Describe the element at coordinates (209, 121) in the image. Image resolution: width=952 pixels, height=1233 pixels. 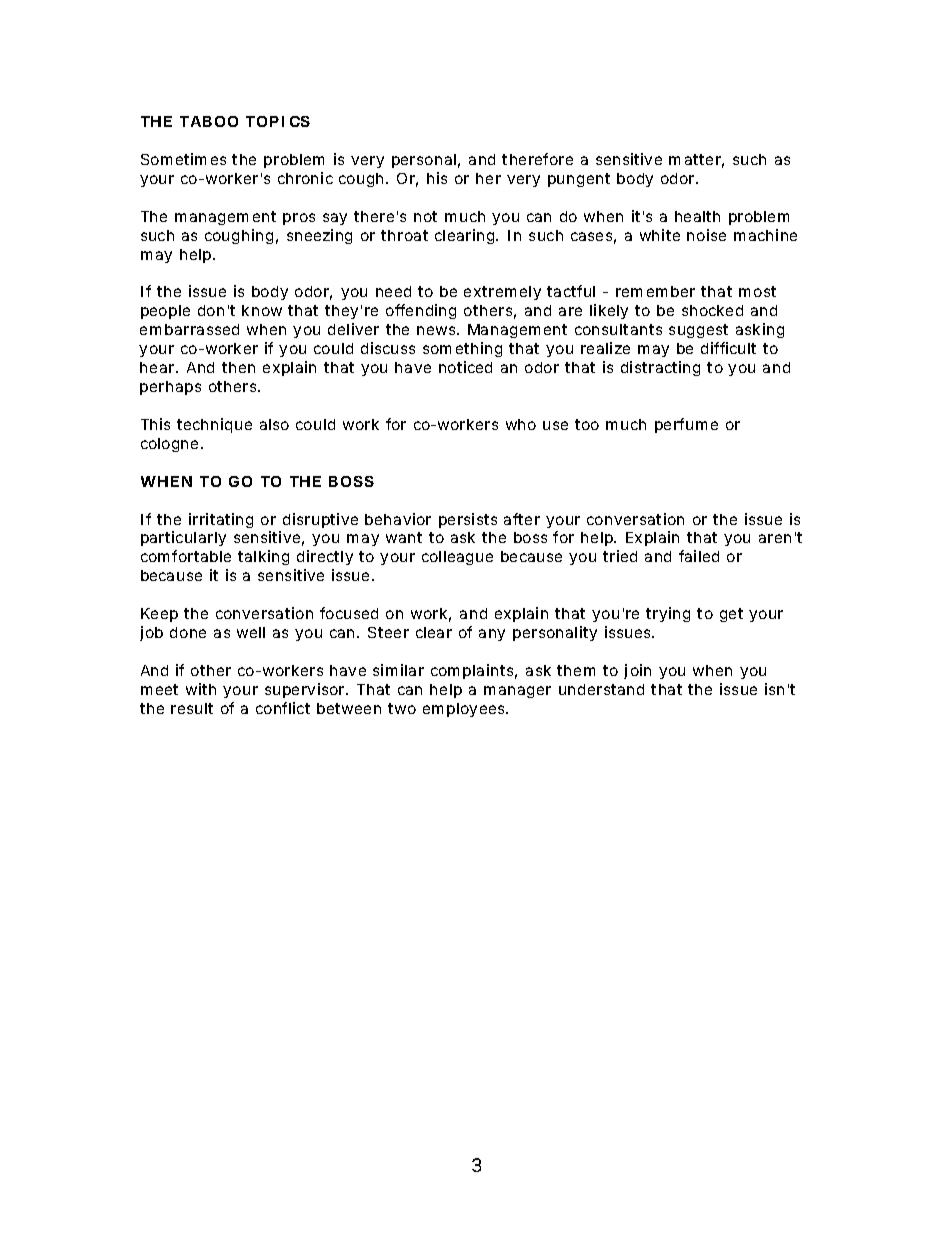
I see `TABOO` at that location.
